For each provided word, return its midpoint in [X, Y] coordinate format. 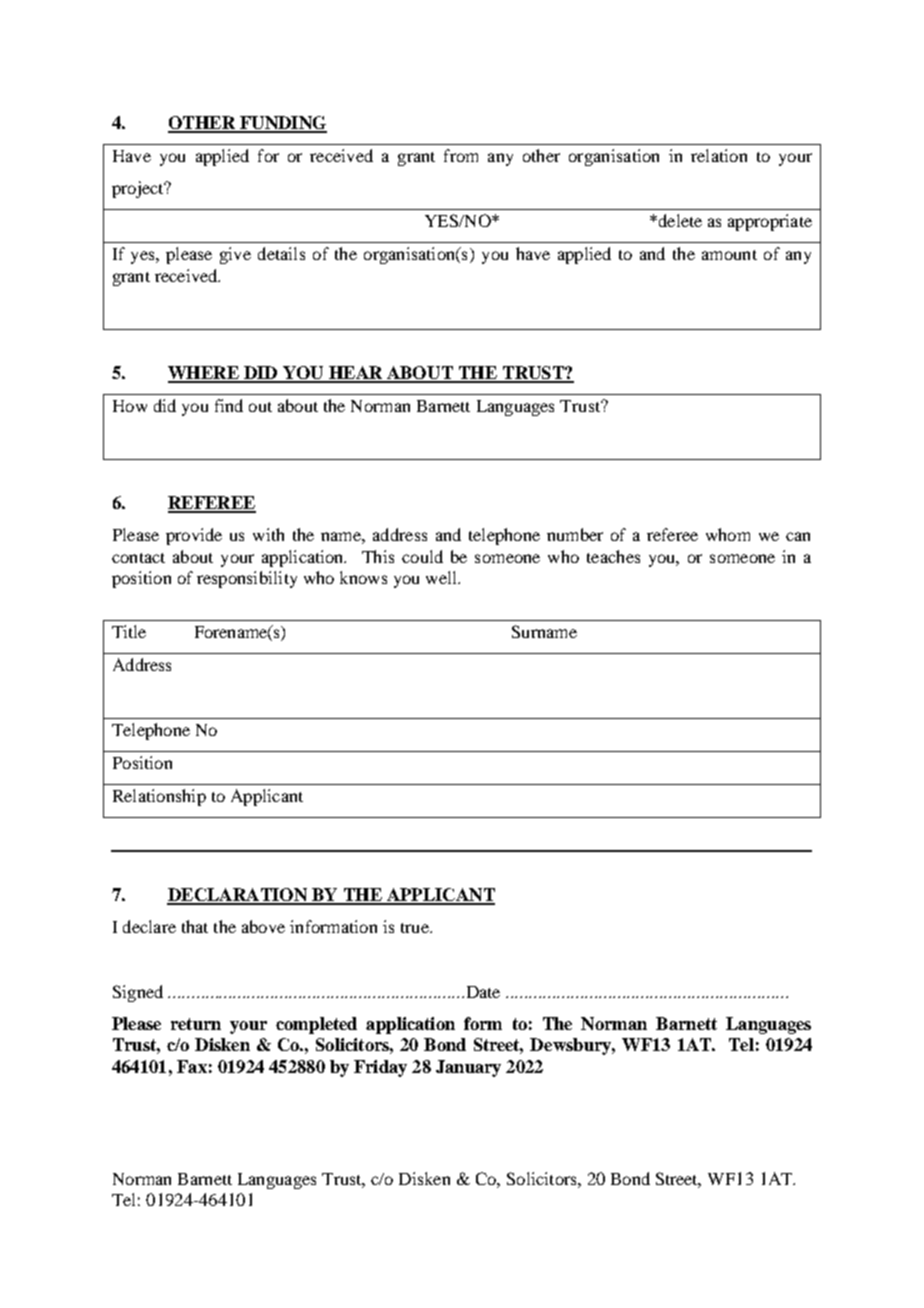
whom [728, 534]
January [468, 1068]
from [461, 155]
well [442, 577]
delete [679, 220]
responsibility [247, 579]
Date [483, 992]
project [139, 189]
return [196, 1024]
